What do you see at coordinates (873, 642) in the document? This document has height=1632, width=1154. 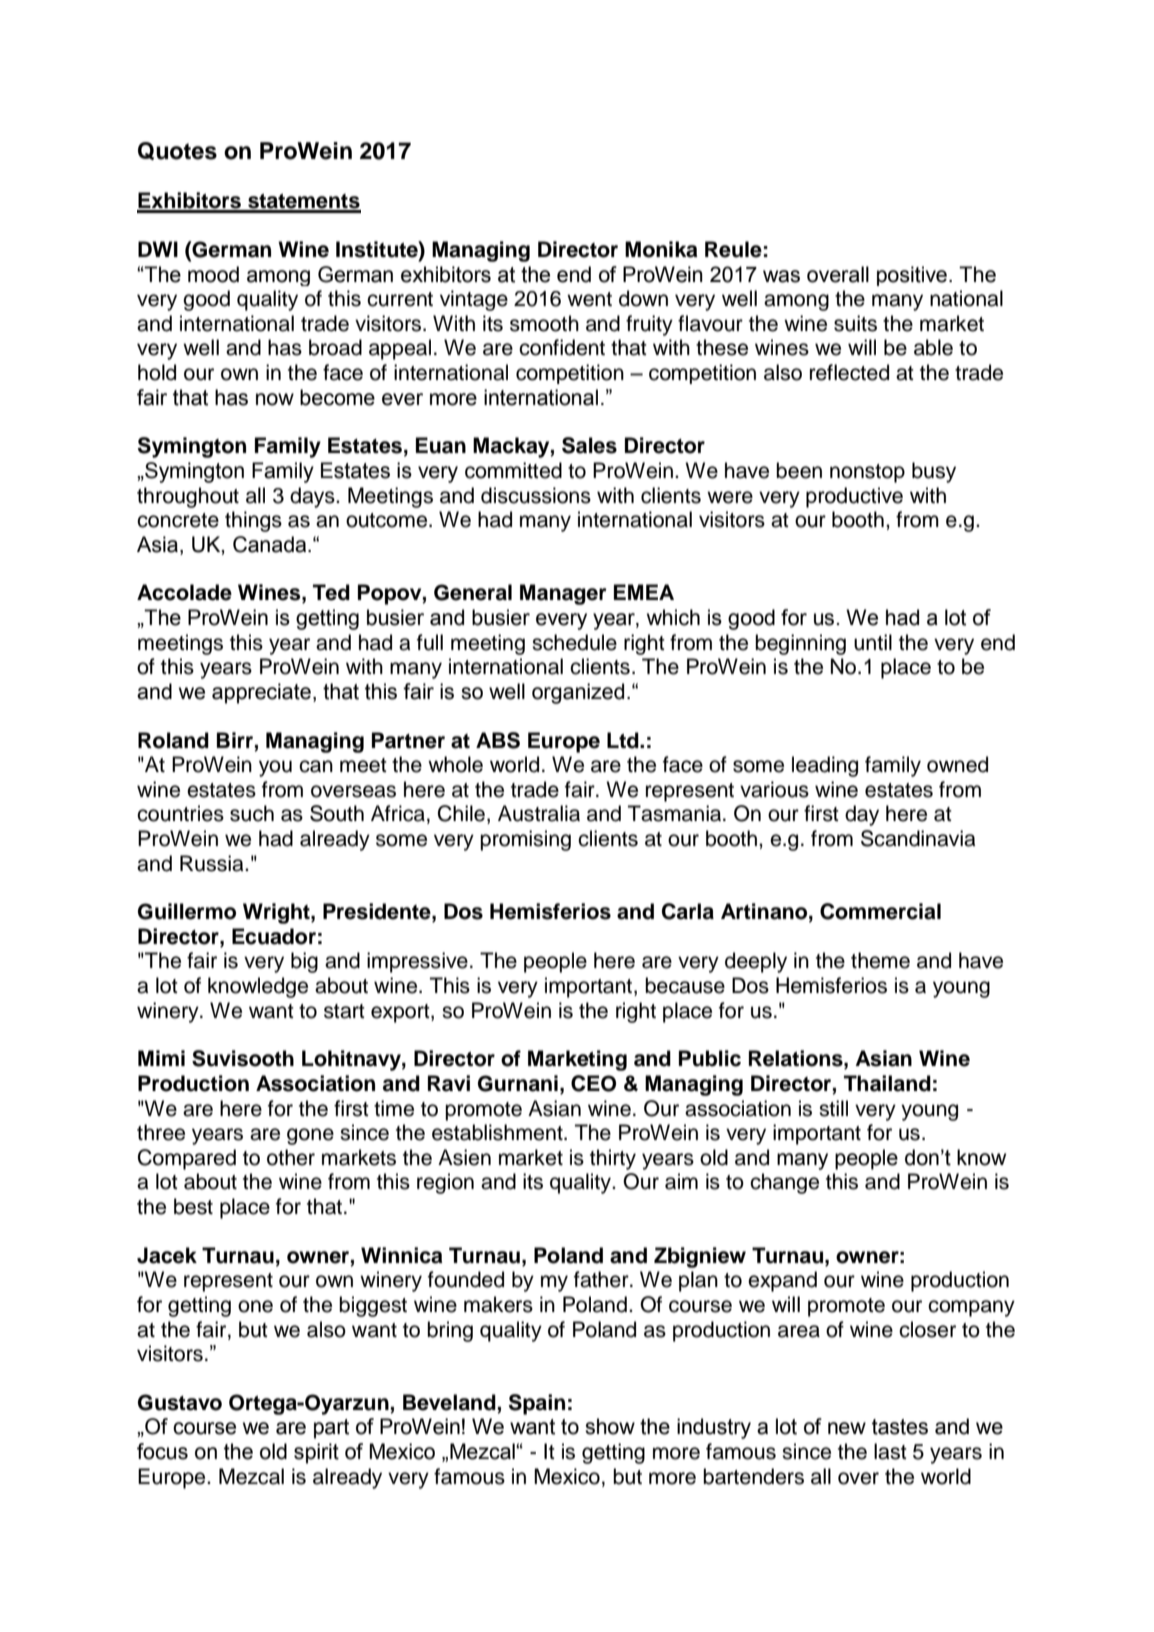 I see `until` at bounding box center [873, 642].
